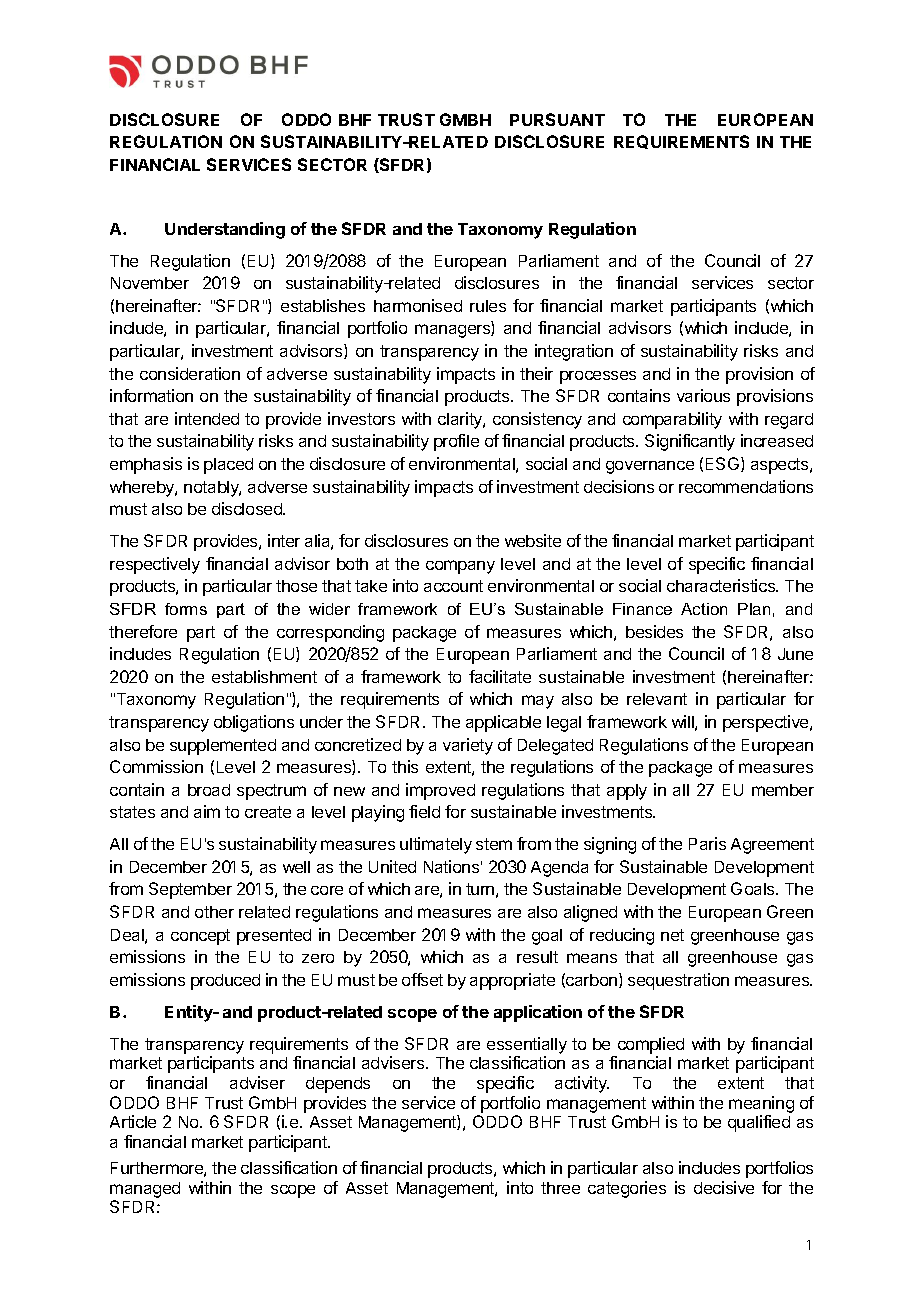 This screenshot has width=924, height=1308. I want to click on November, so click(150, 283).
